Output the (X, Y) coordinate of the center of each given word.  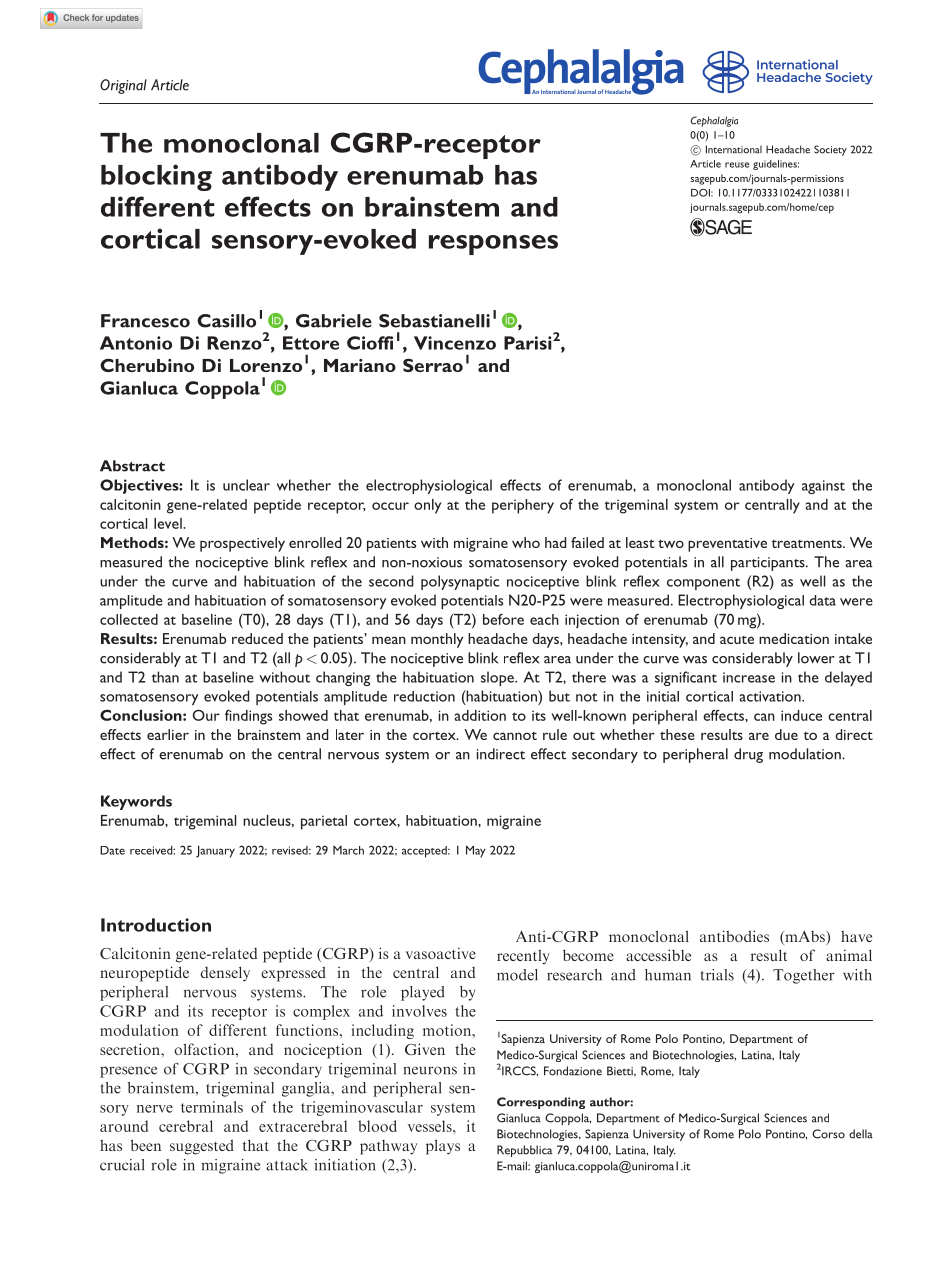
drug (748, 755)
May (476, 851)
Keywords (136, 802)
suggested (202, 1147)
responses (493, 245)
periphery (523, 506)
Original (123, 86)
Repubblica (524, 1151)
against (823, 487)
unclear (246, 485)
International (734, 149)
